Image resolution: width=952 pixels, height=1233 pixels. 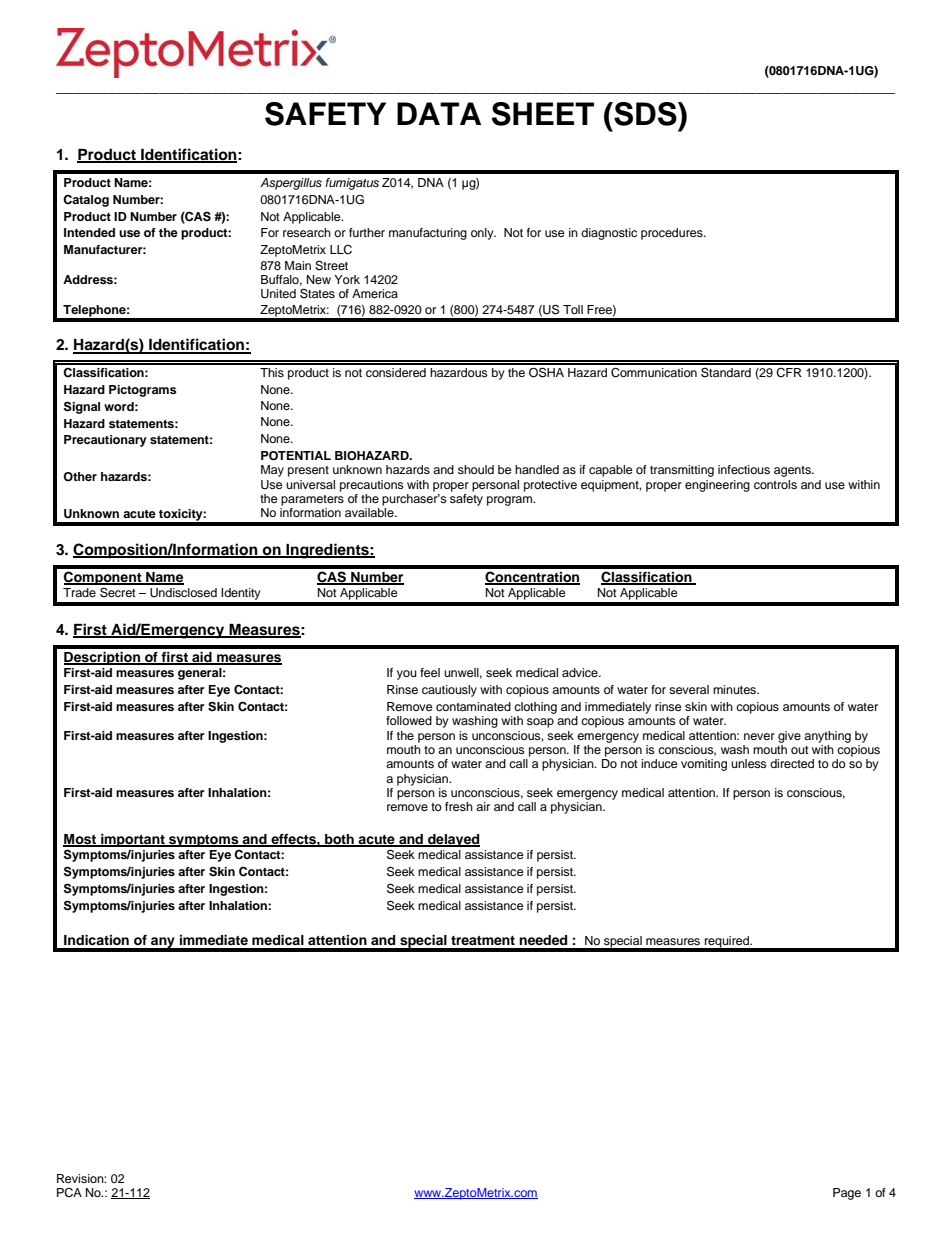 I want to click on Catalog, so click(x=86, y=201).
